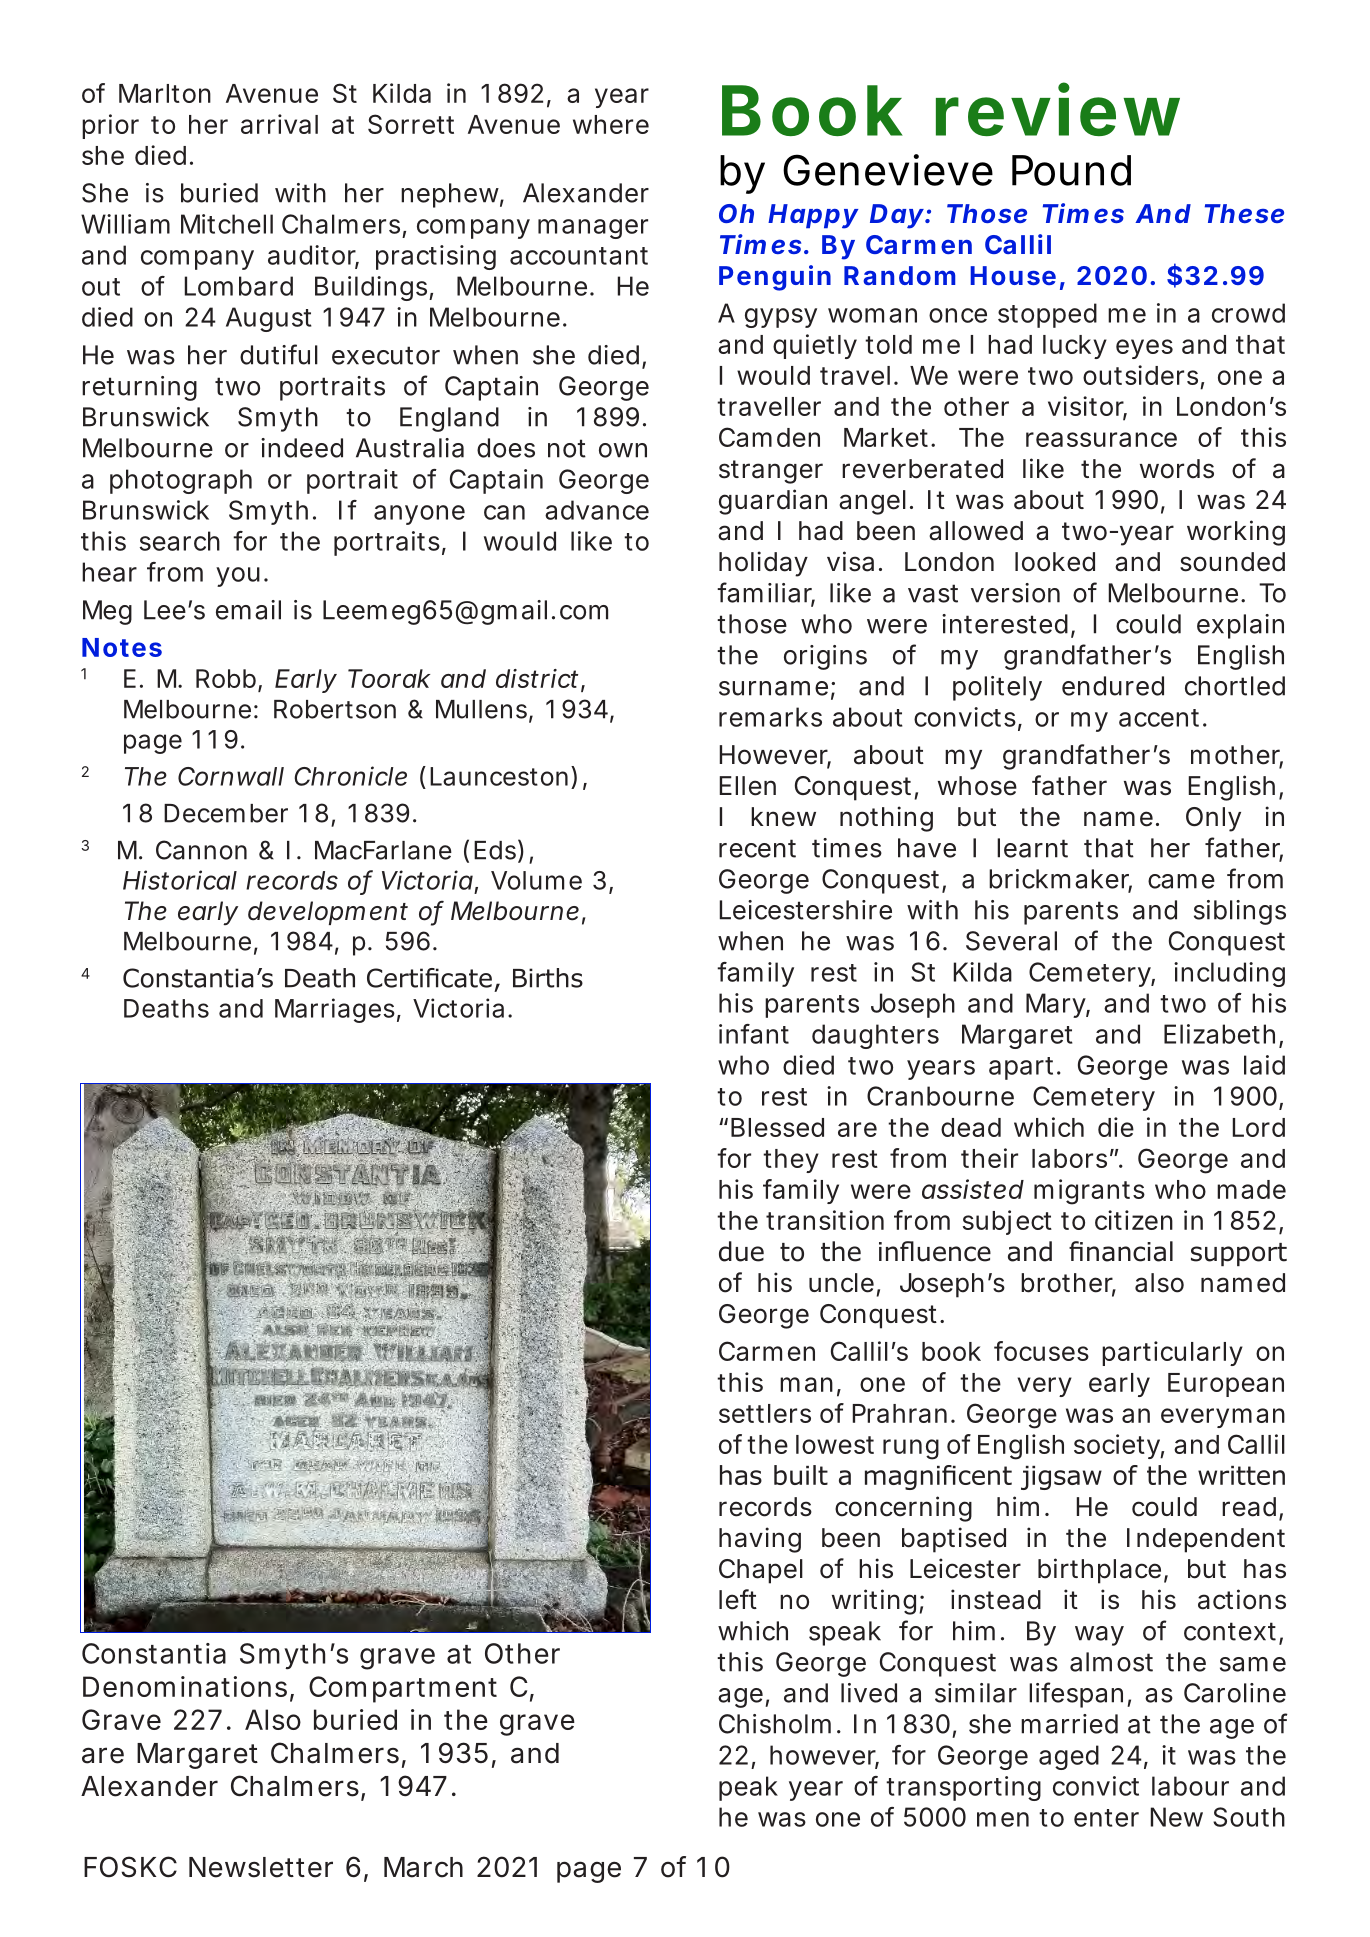 This screenshot has width=1370, height=1937. Describe the element at coordinates (227, 224) in the screenshot. I see `Mitchell` at that location.
